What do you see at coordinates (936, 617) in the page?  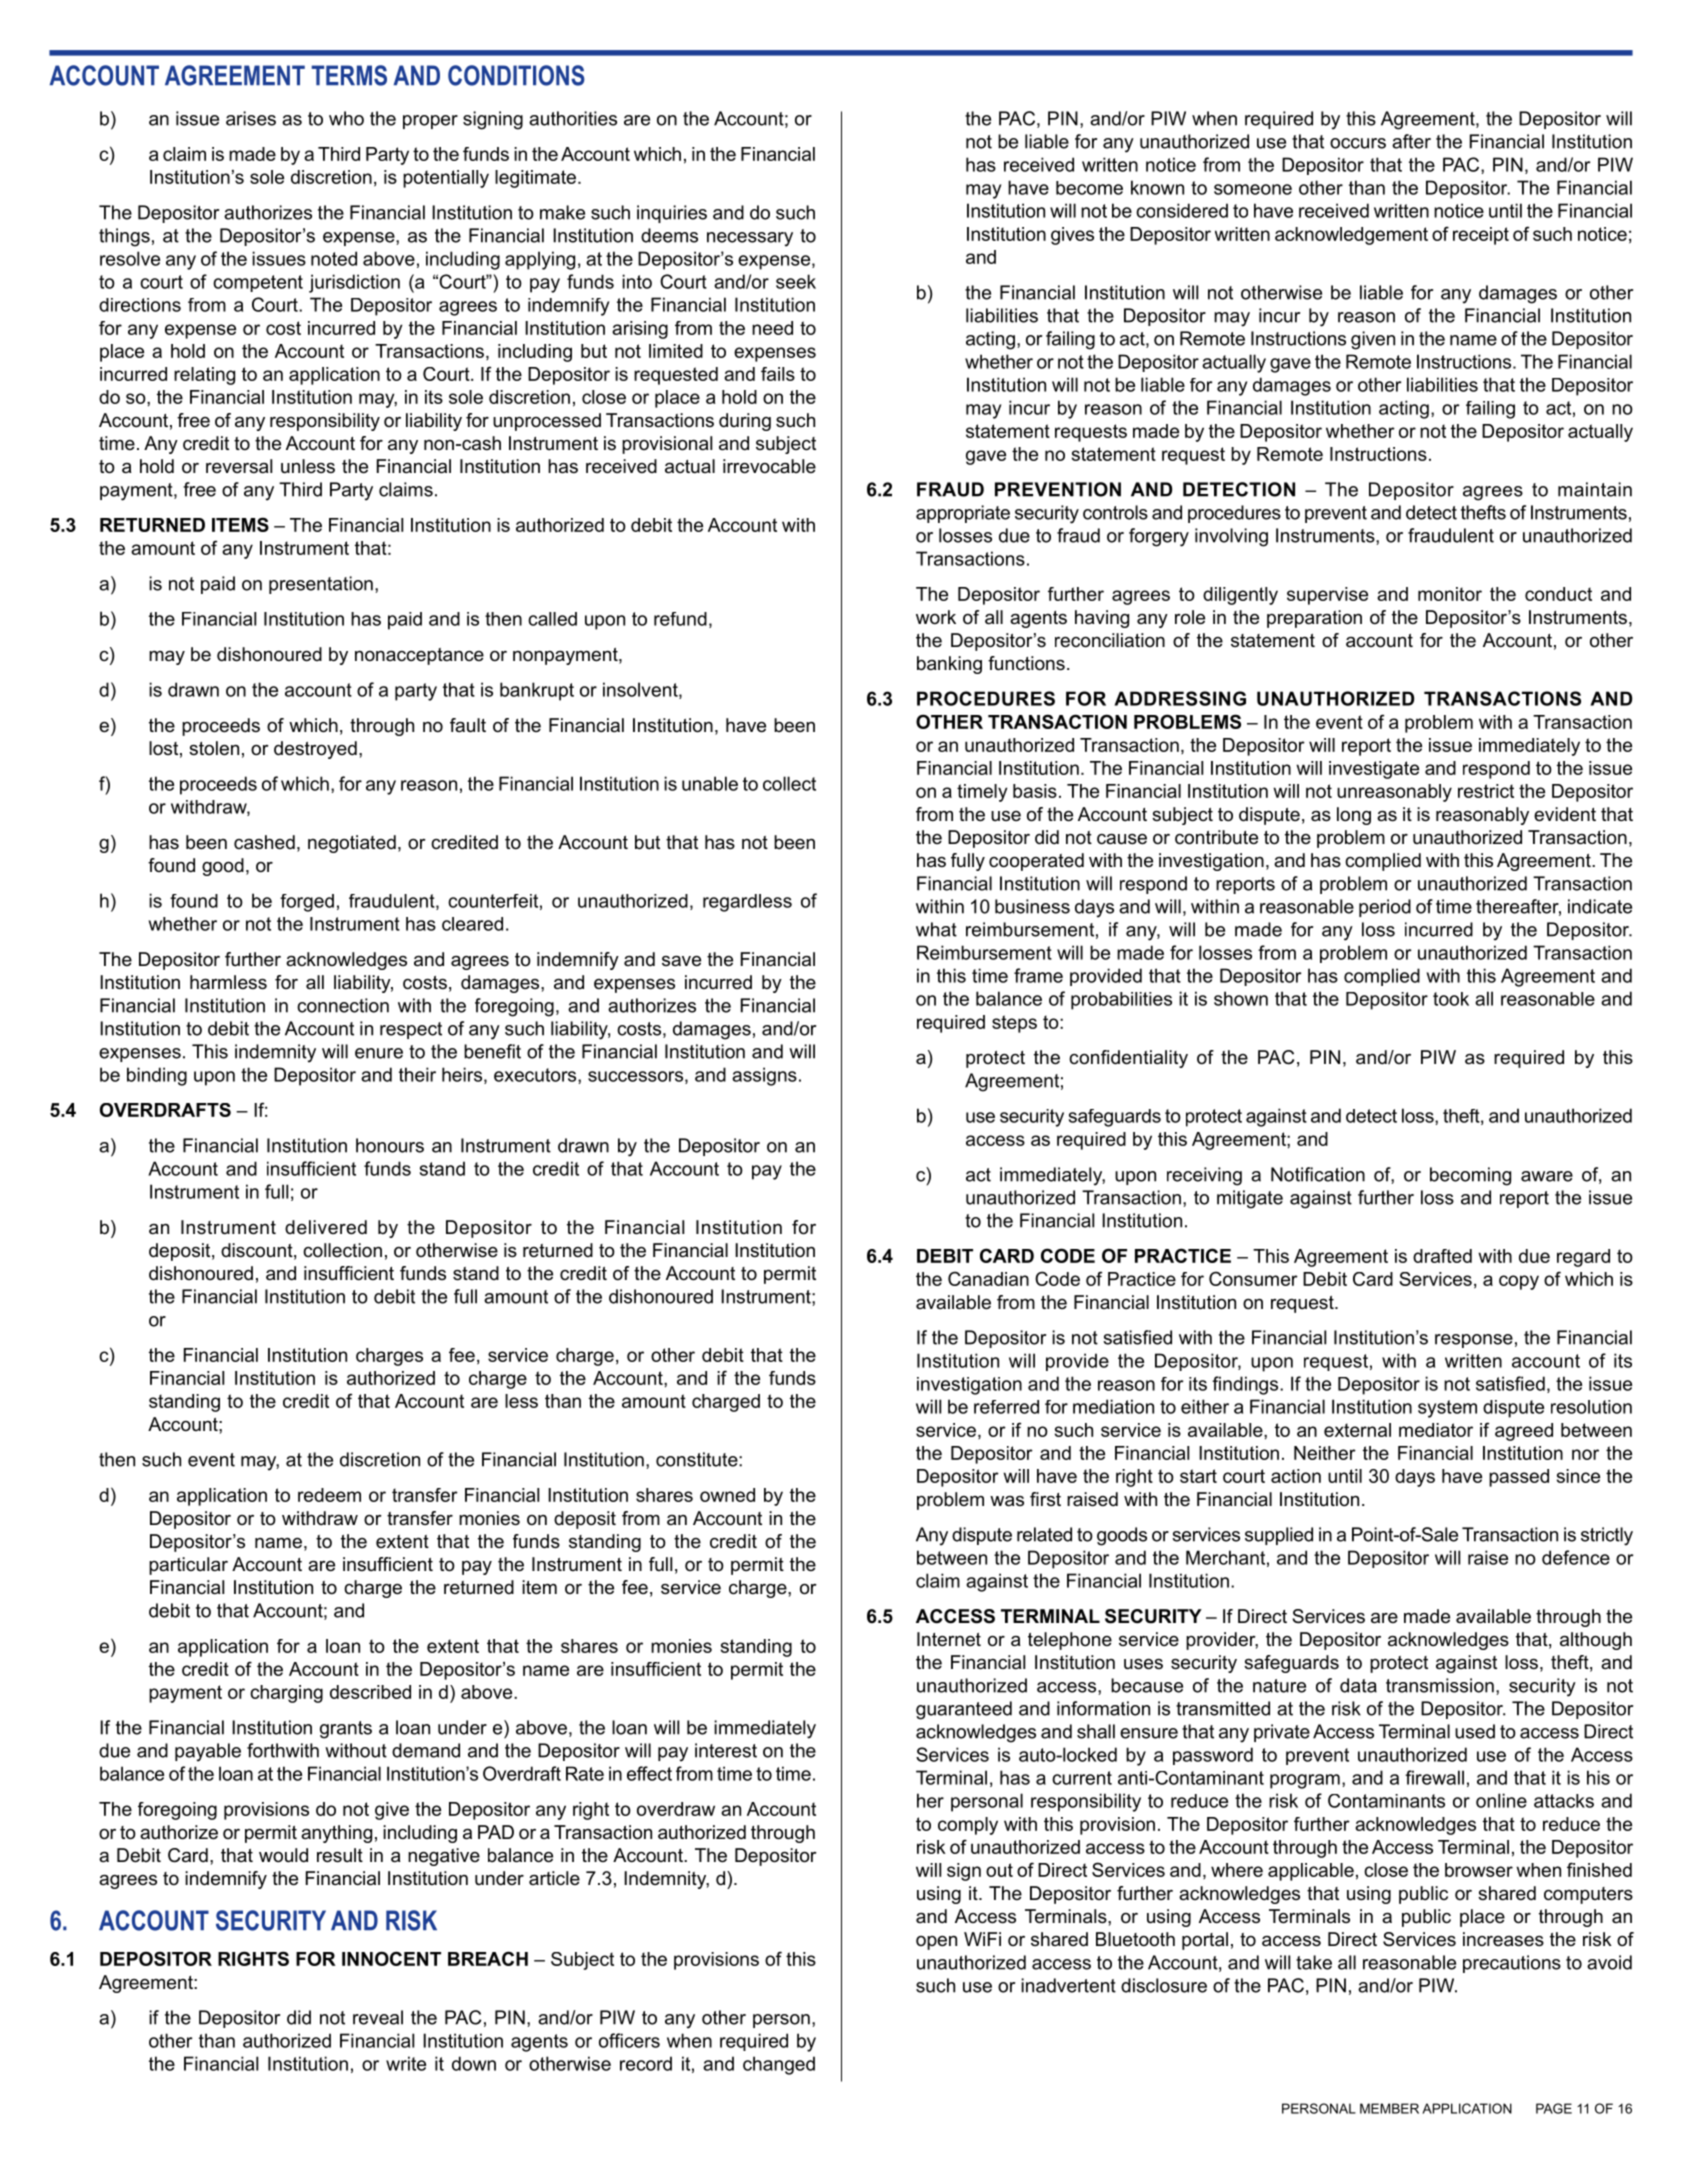 I see `work` at bounding box center [936, 617].
